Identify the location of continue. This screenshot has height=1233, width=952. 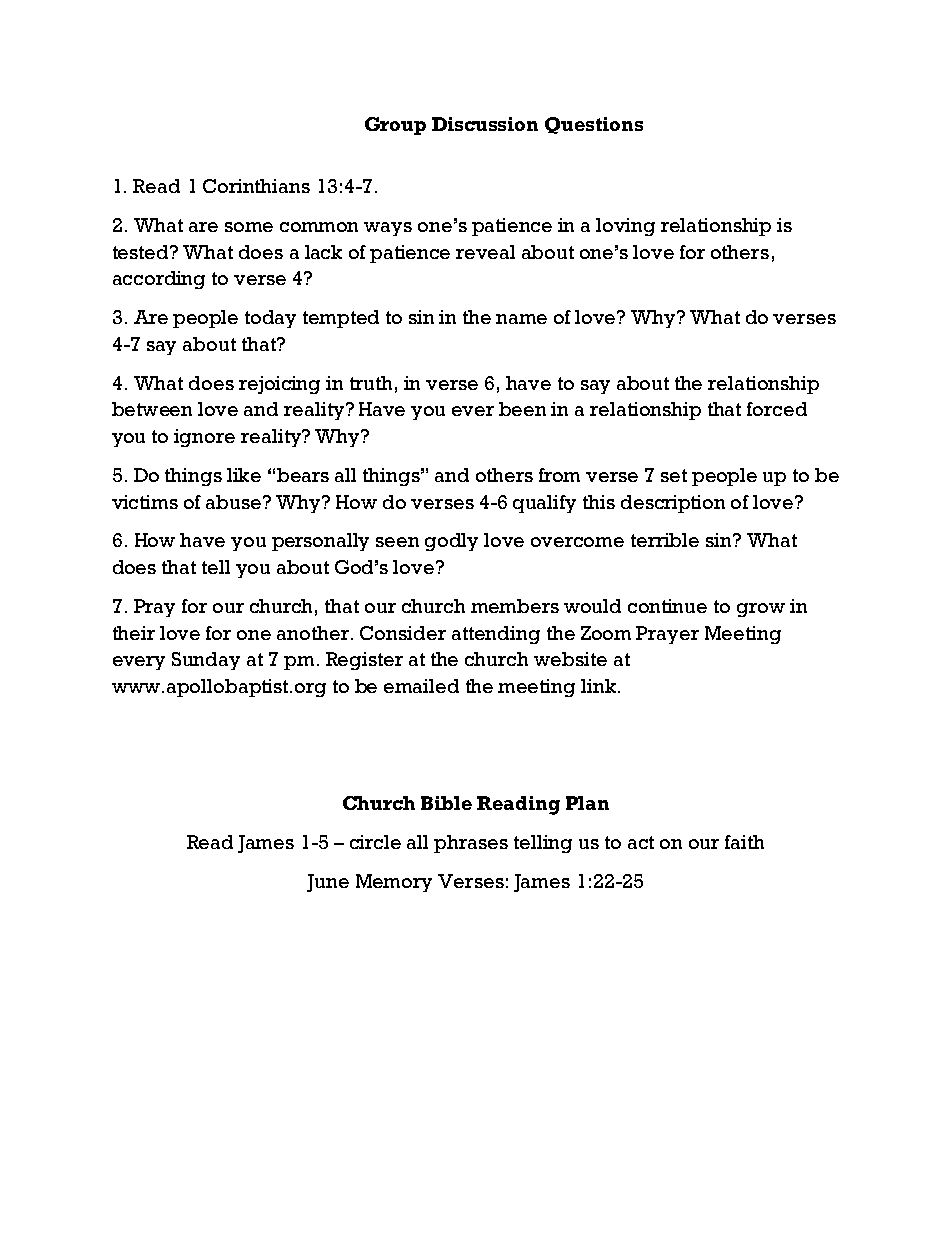
(667, 606).
